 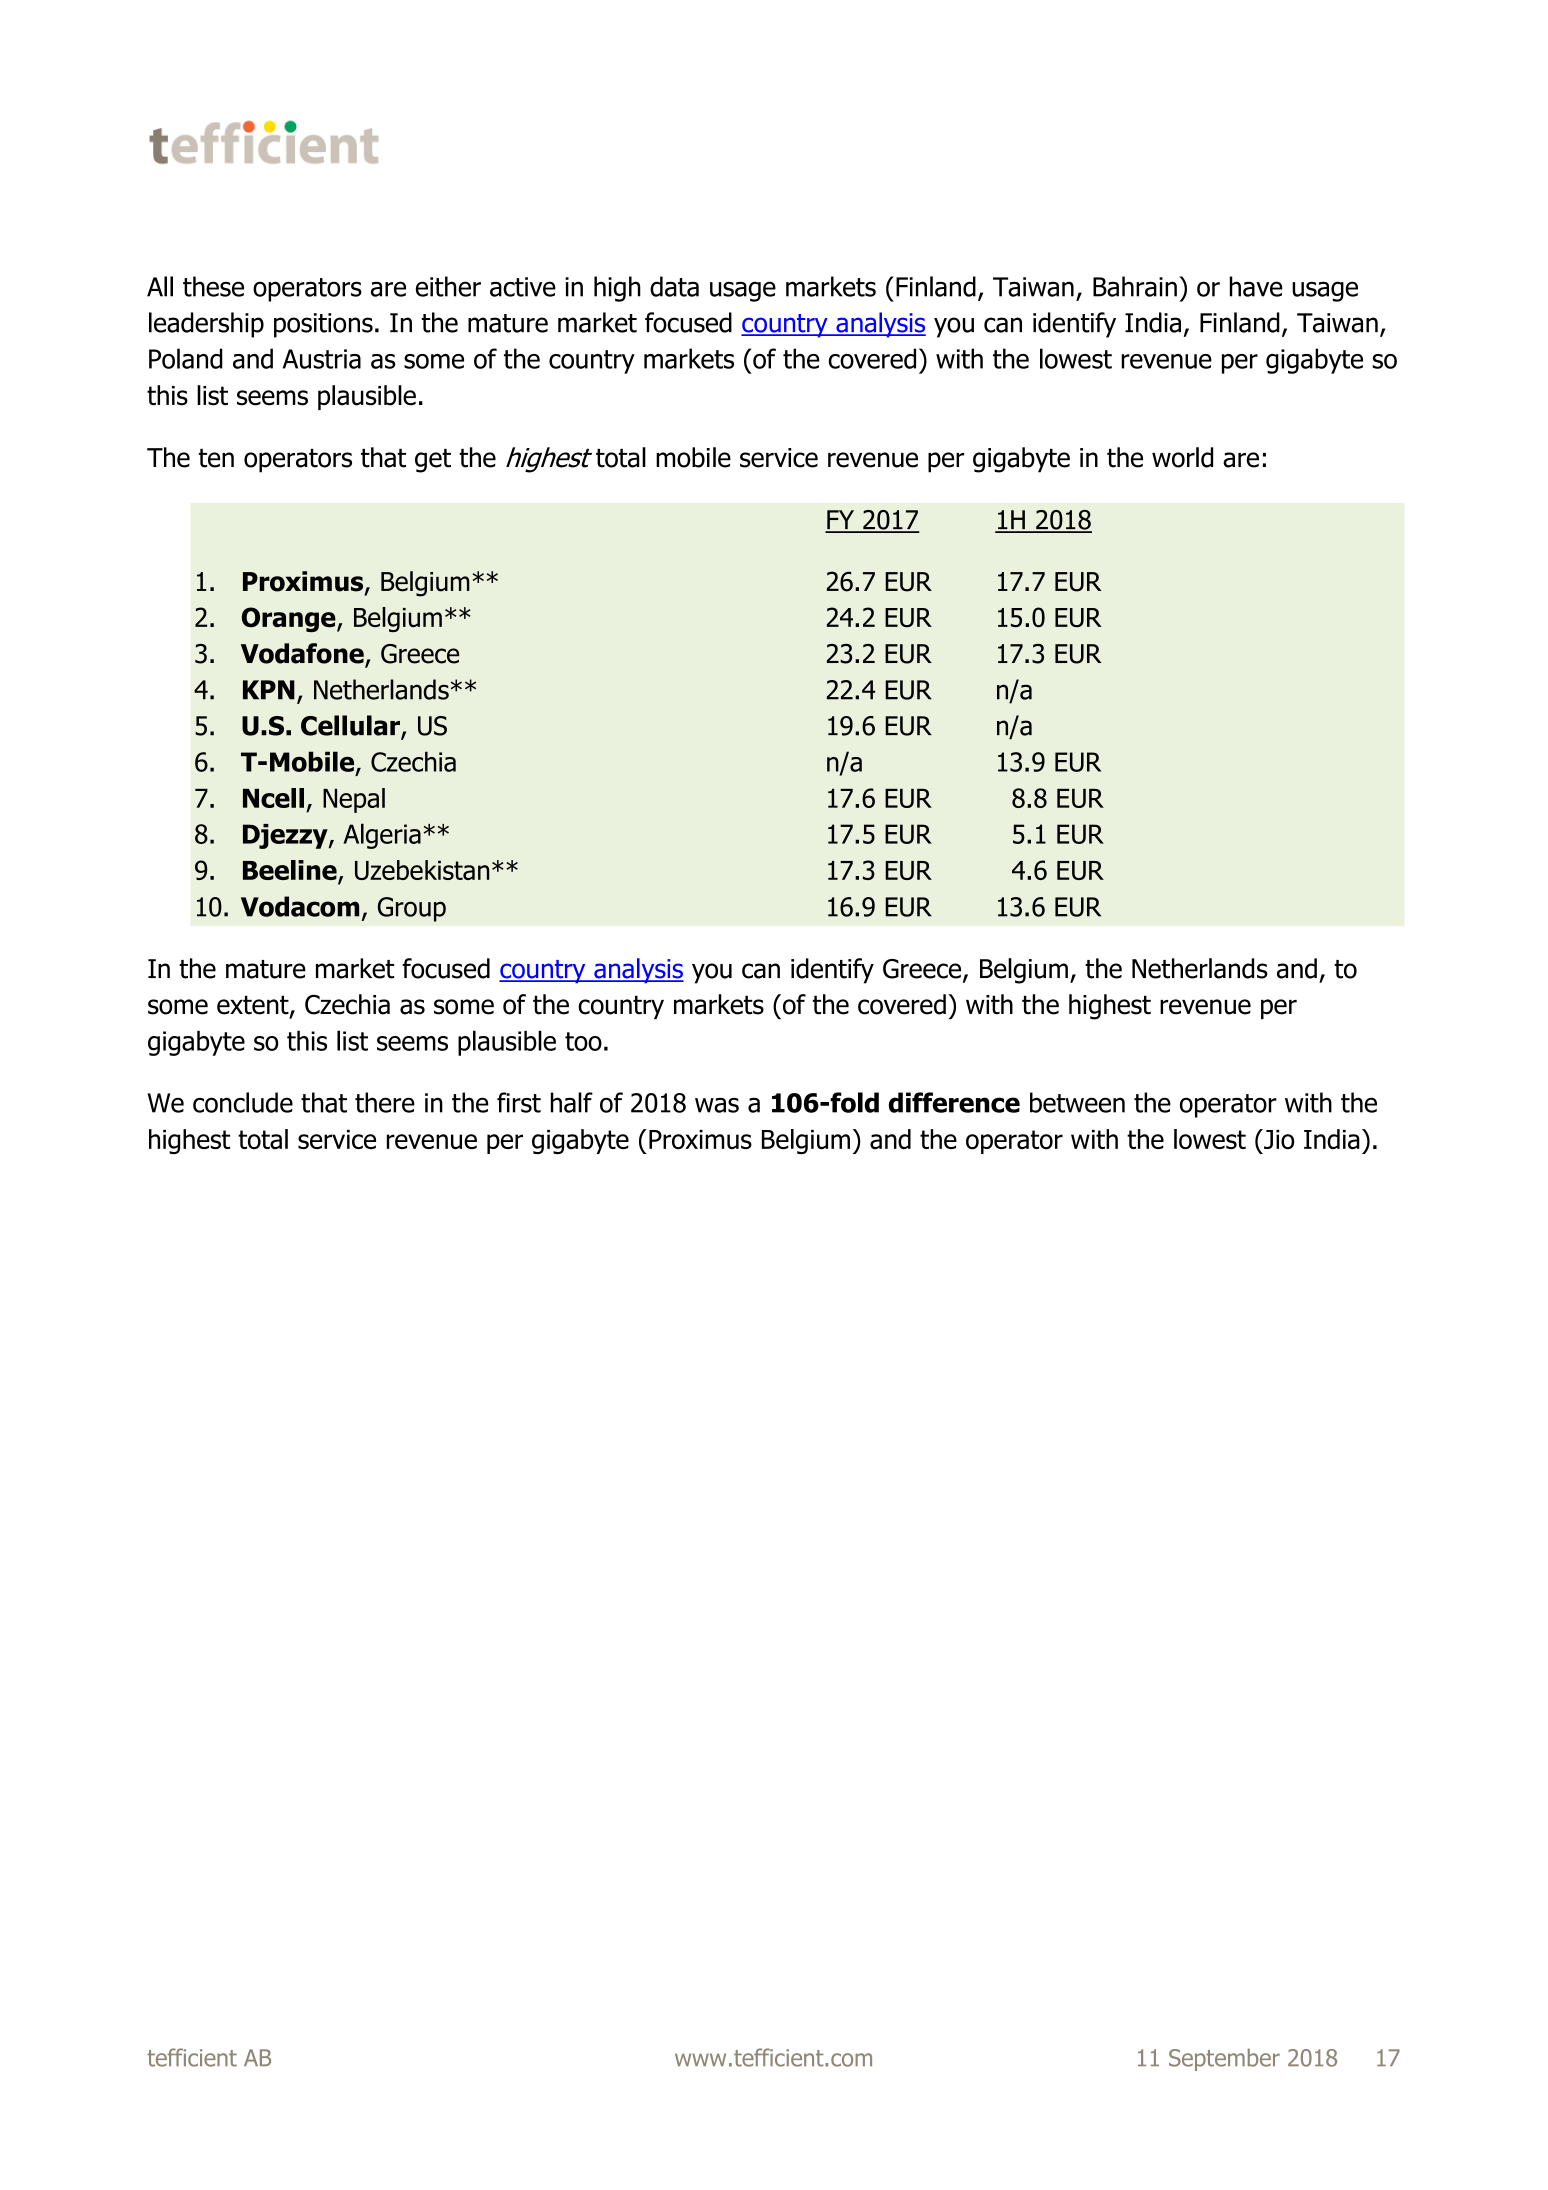 What do you see at coordinates (1224, 2059) in the image?
I see `September` at bounding box center [1224, 2059].
